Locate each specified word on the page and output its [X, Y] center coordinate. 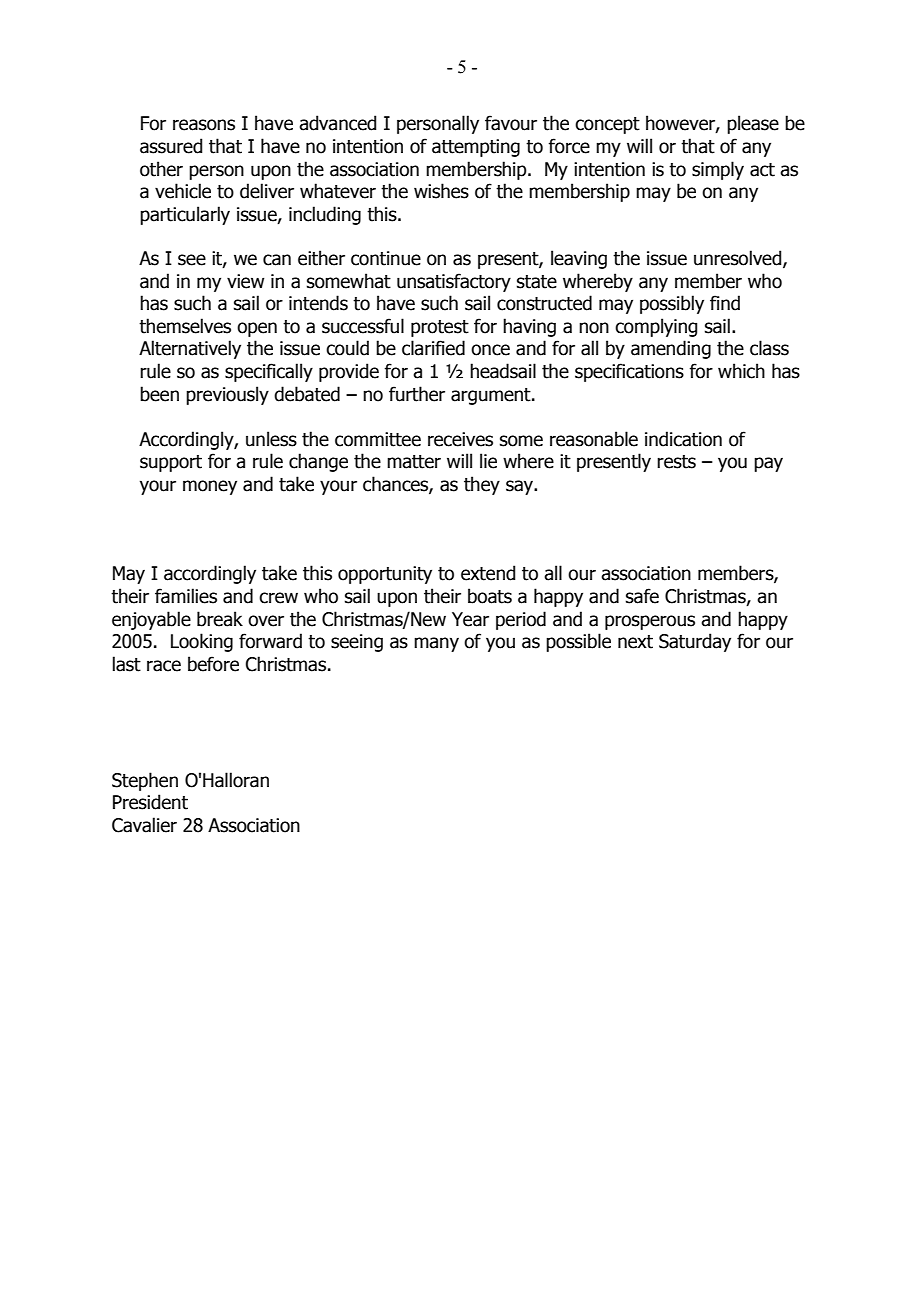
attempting [476, 148]
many [436, 644]
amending [671, 349]
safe [642, 596]
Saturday [695, 642]
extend [488, 573]
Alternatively [190, 349]
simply [718, 170]
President [150, 802]
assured [171, 146]
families [186, 596]
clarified [433, 348]
